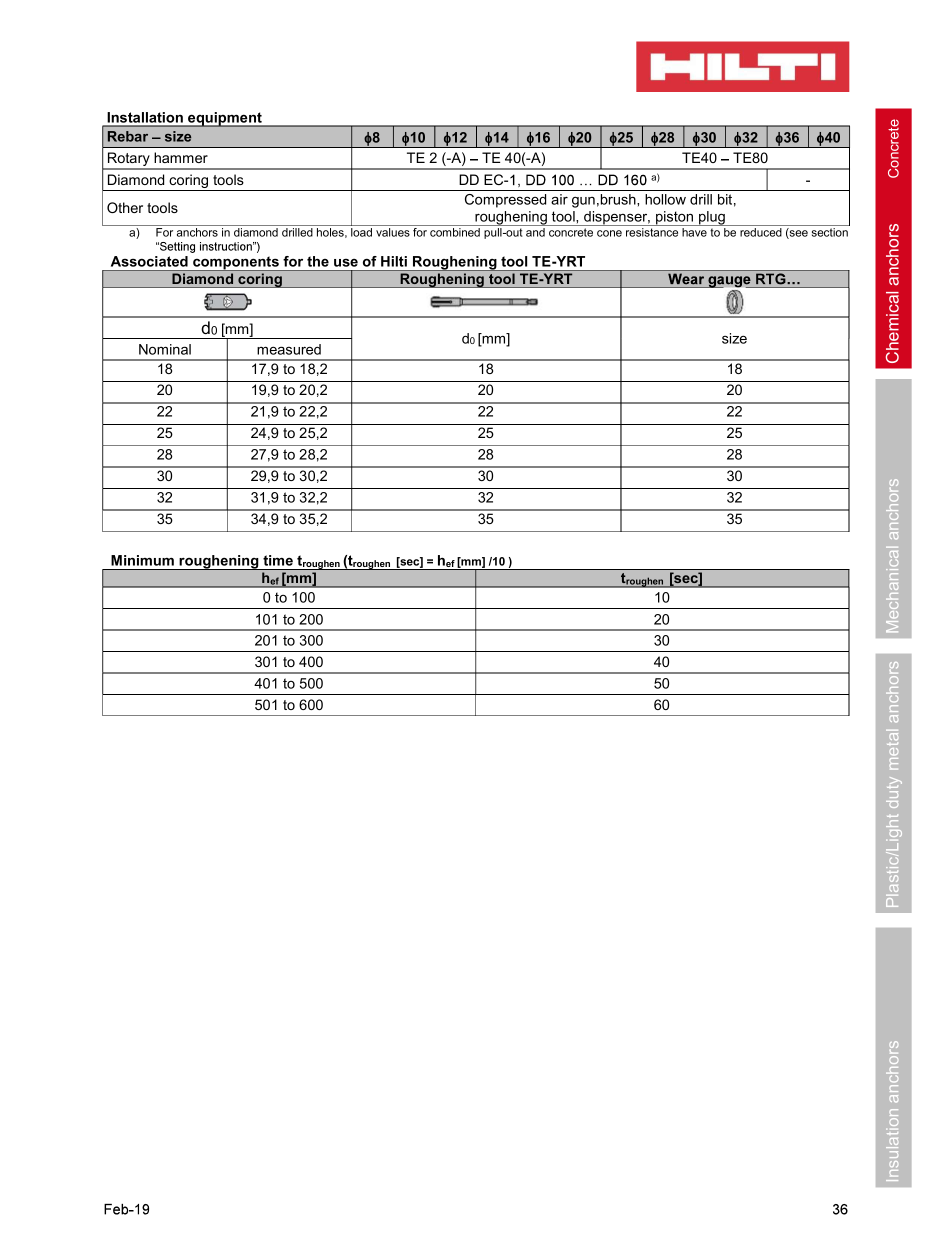  What do you see at coordinates (289, 349) in the page?
I see `measured` at bounding box center [289, 349].
